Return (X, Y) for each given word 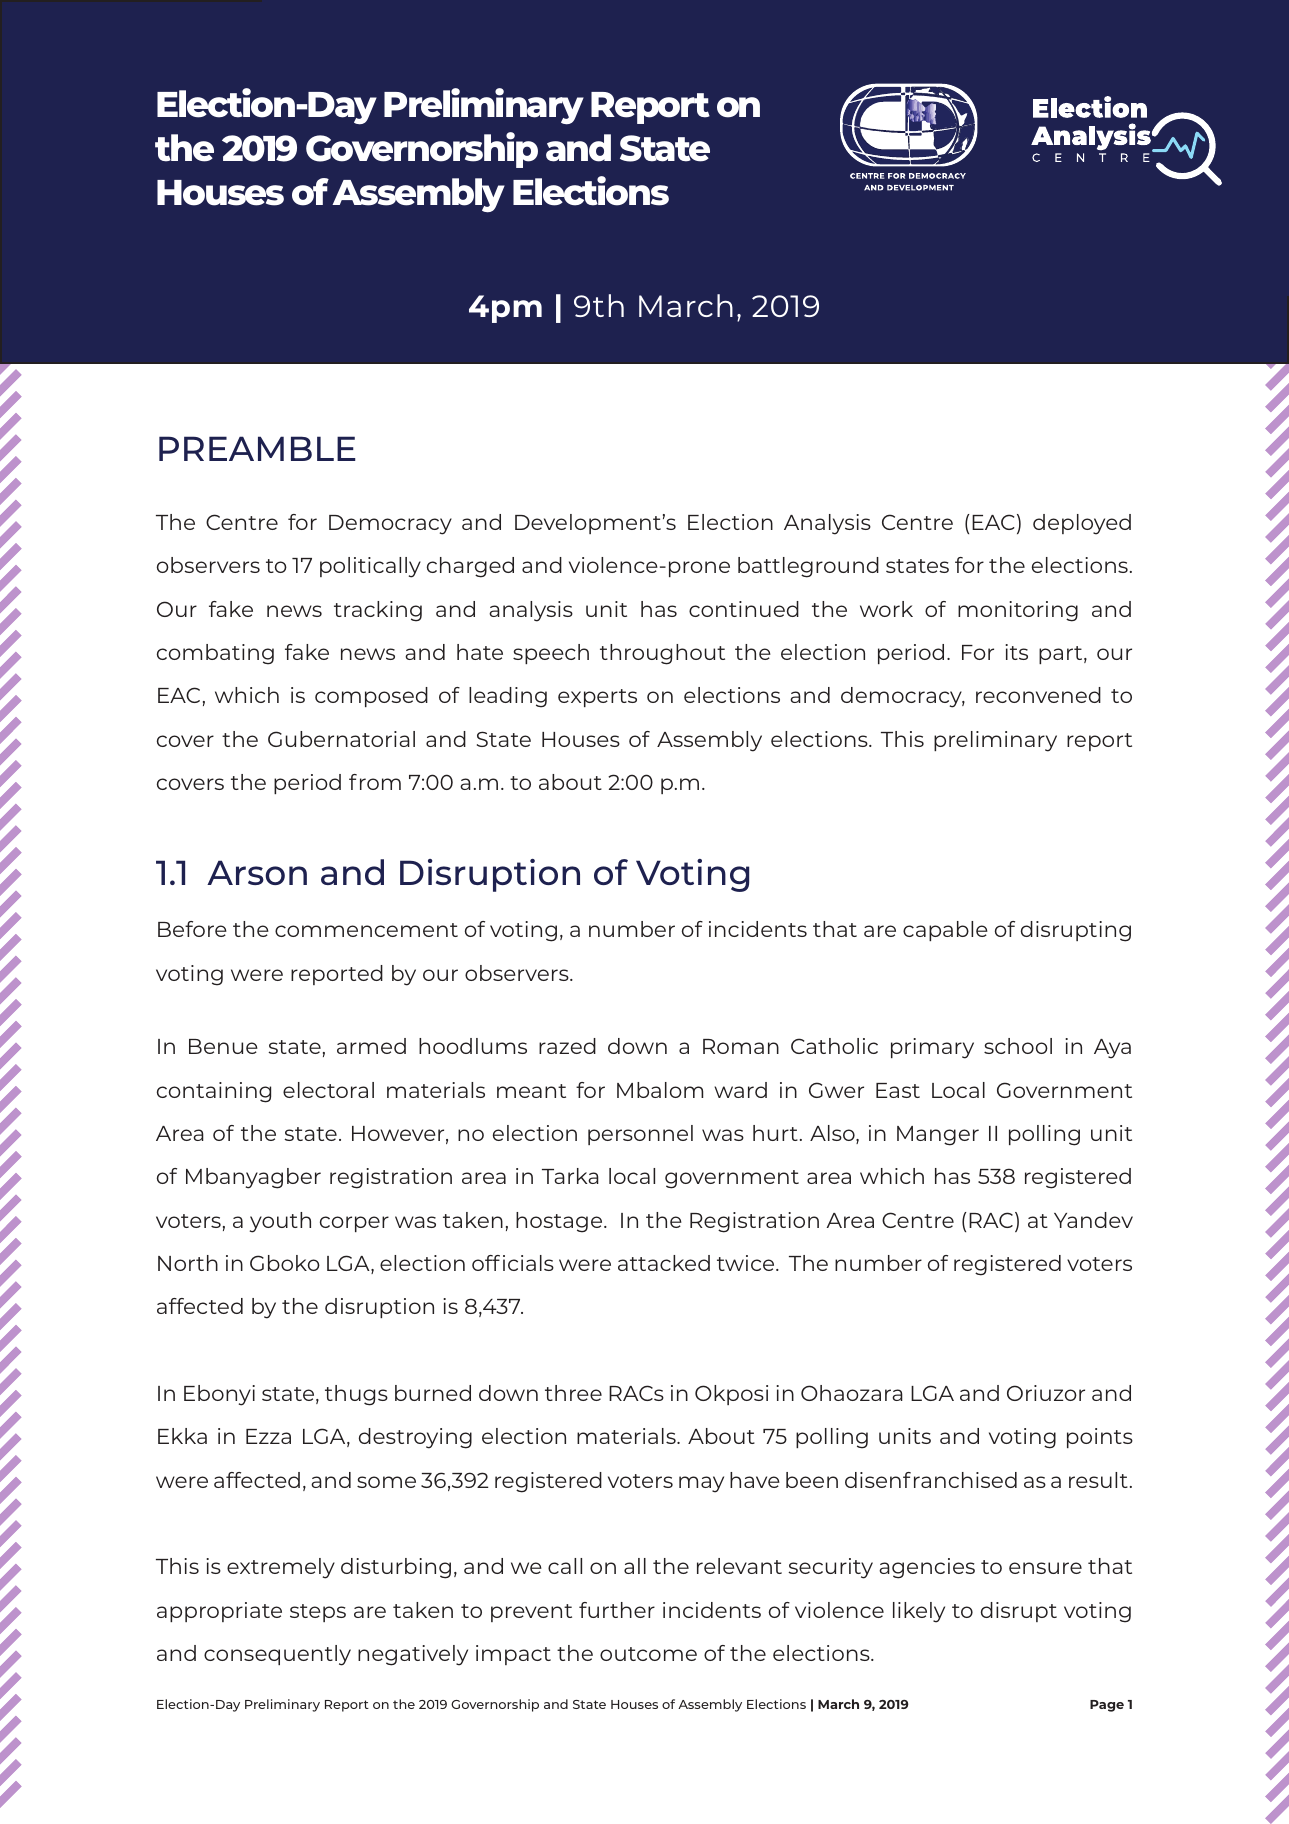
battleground (808, 567)
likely (919, 1612)
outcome (648, 1654)
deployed (1082, 524)
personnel (640, 1135)
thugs (356, 1395)
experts (597, 698)
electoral (328, 1090)
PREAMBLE (257, 448)
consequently (277, 1655)
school (1018, 1046)
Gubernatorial (341, 739)
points (1100, 1438)
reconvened (1038, 695)
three (573, 1393)
